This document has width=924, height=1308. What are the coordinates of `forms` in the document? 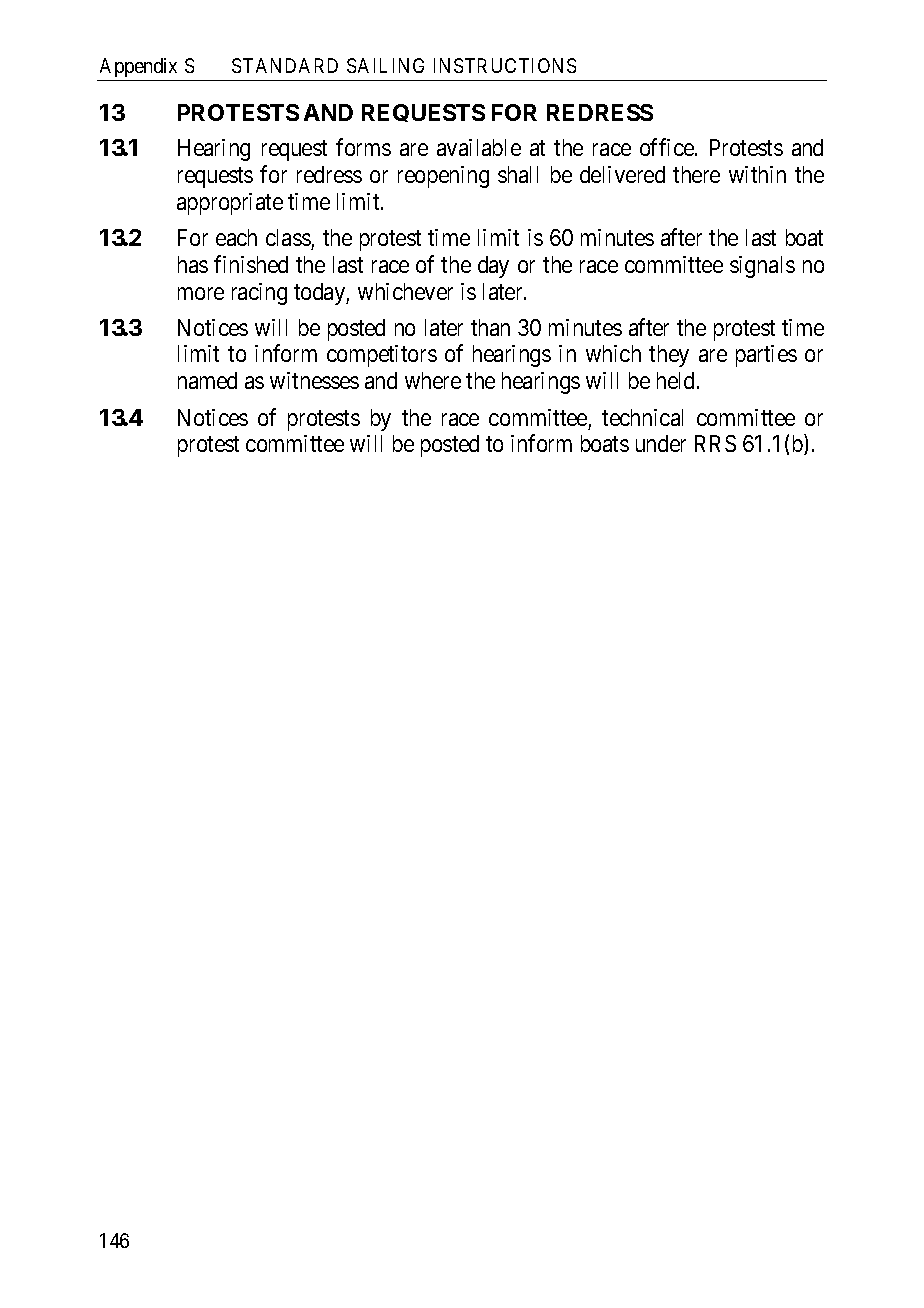 It's located at (363, 147).
